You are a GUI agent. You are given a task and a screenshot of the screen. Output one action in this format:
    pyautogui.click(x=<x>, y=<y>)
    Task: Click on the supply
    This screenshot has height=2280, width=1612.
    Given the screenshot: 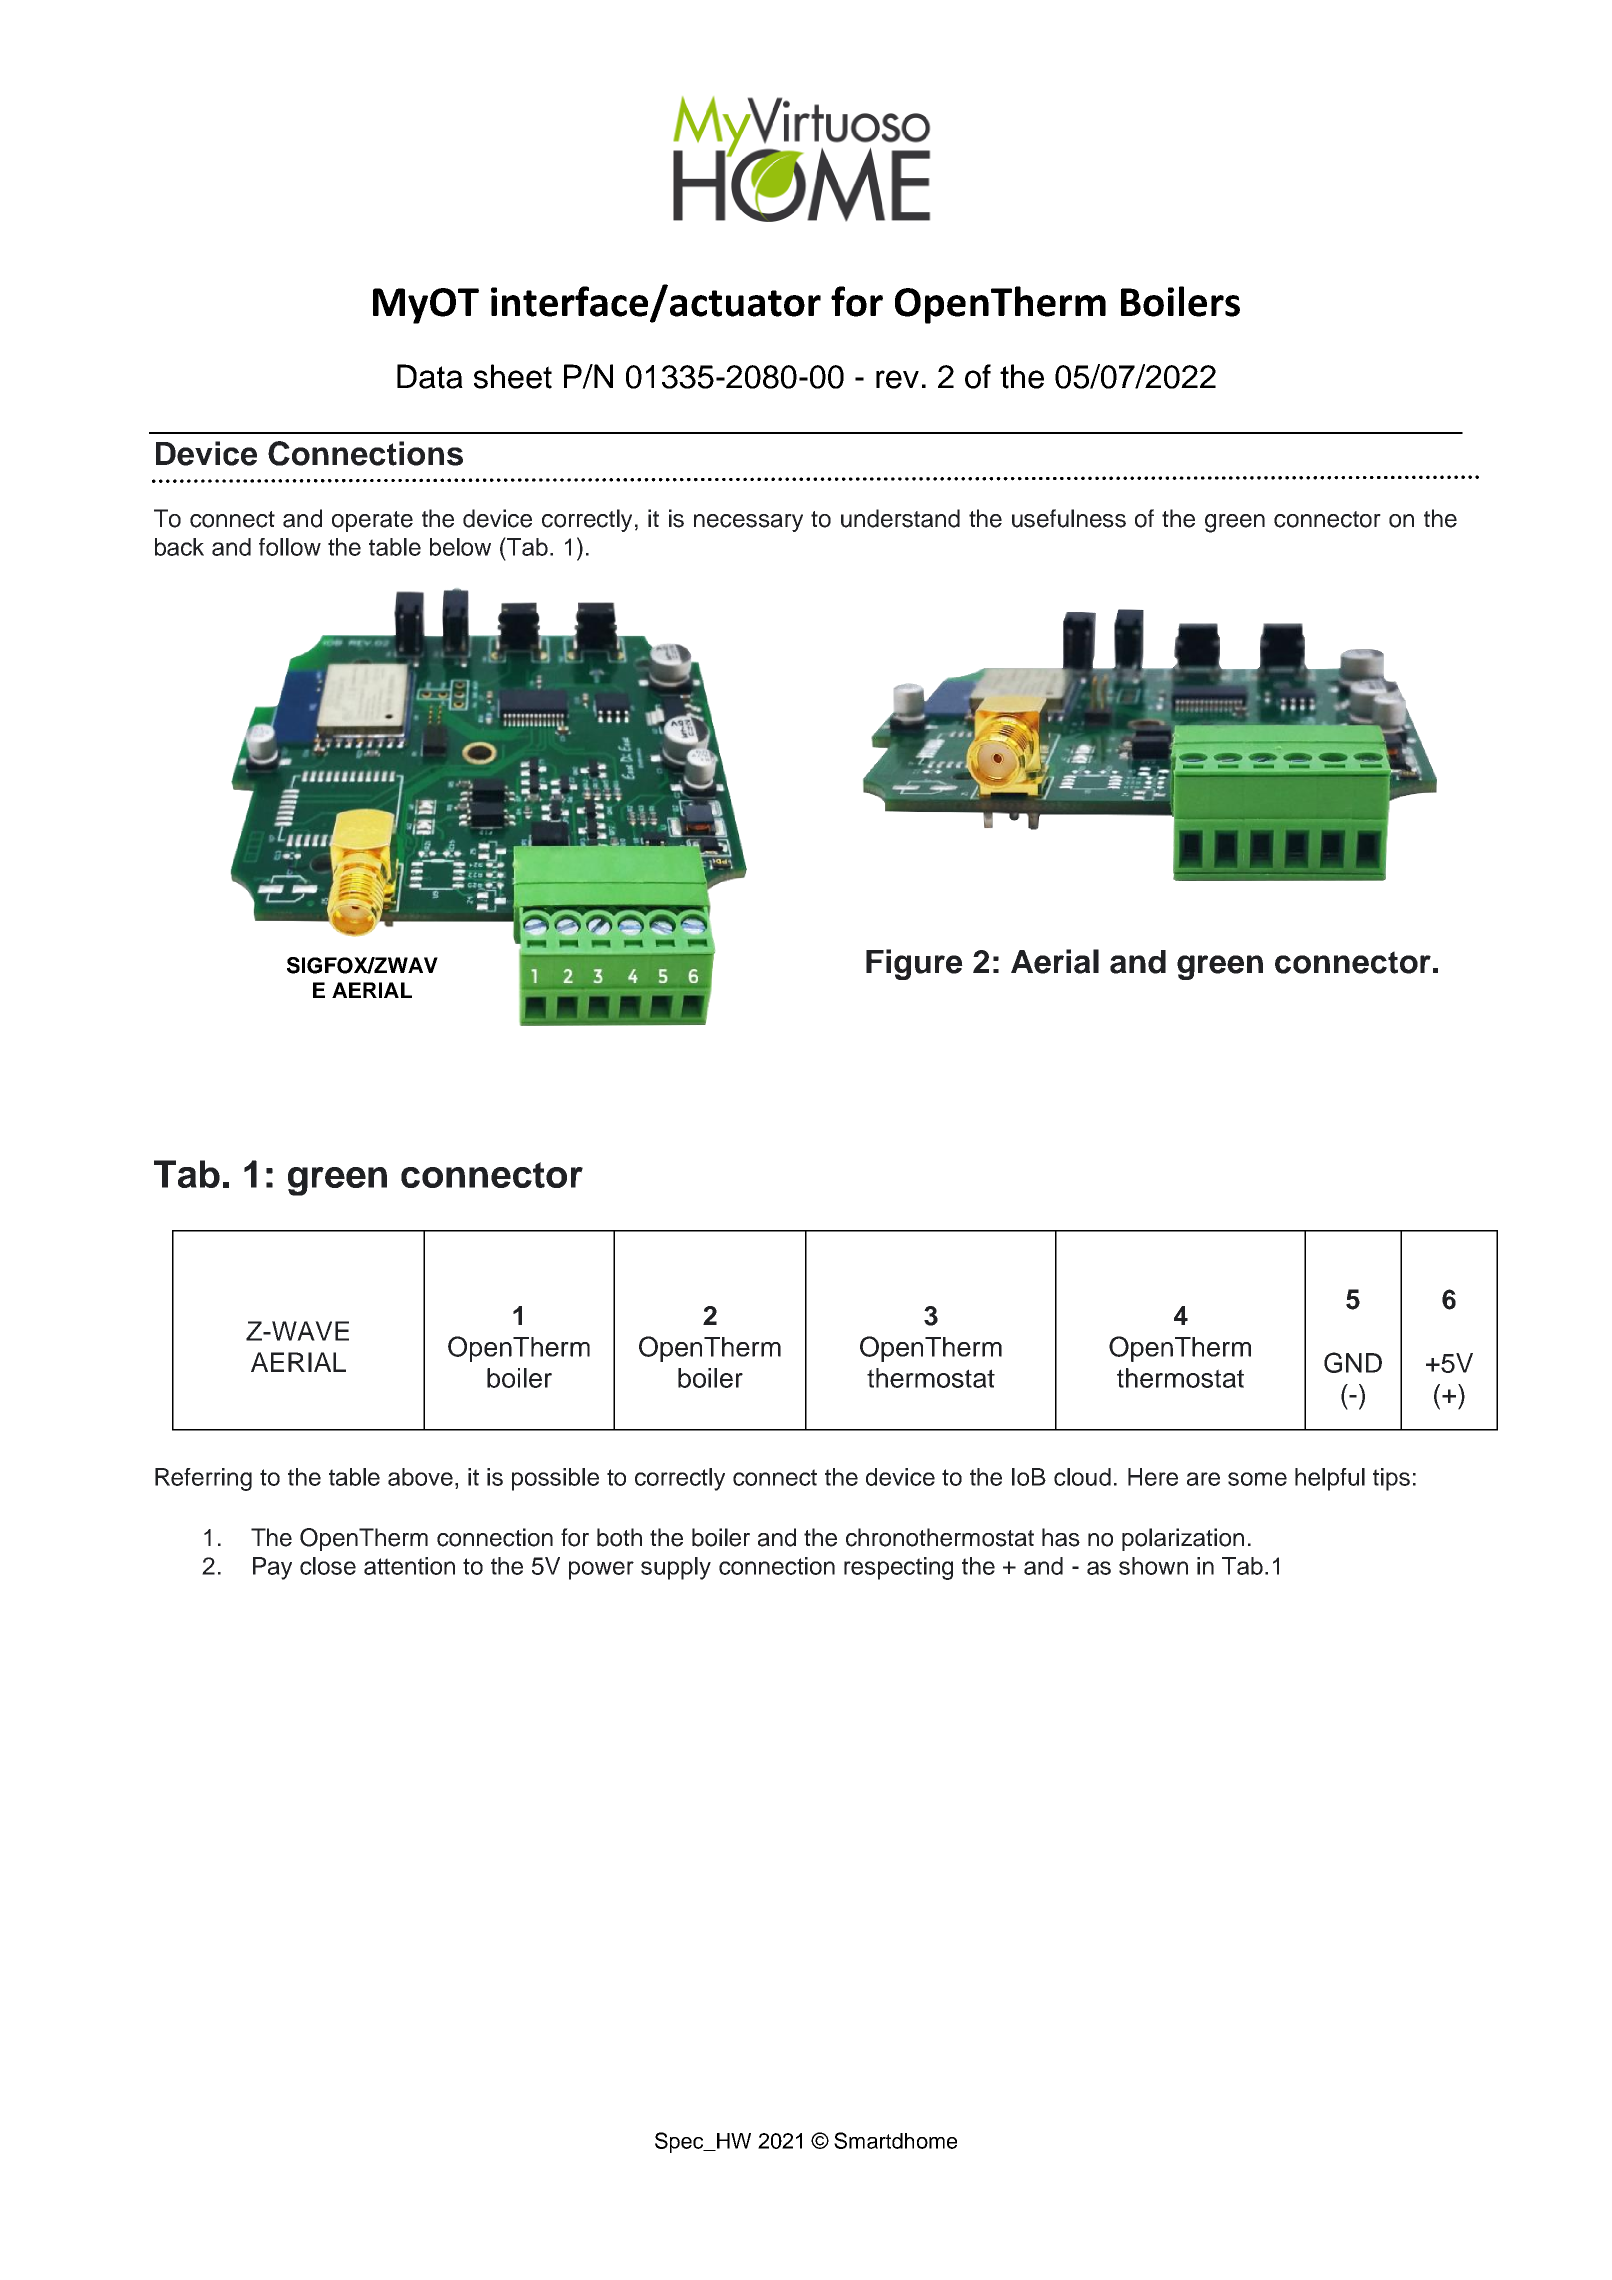 What is the action you would take?
    pyautogui.click(x=676, y=1568)
